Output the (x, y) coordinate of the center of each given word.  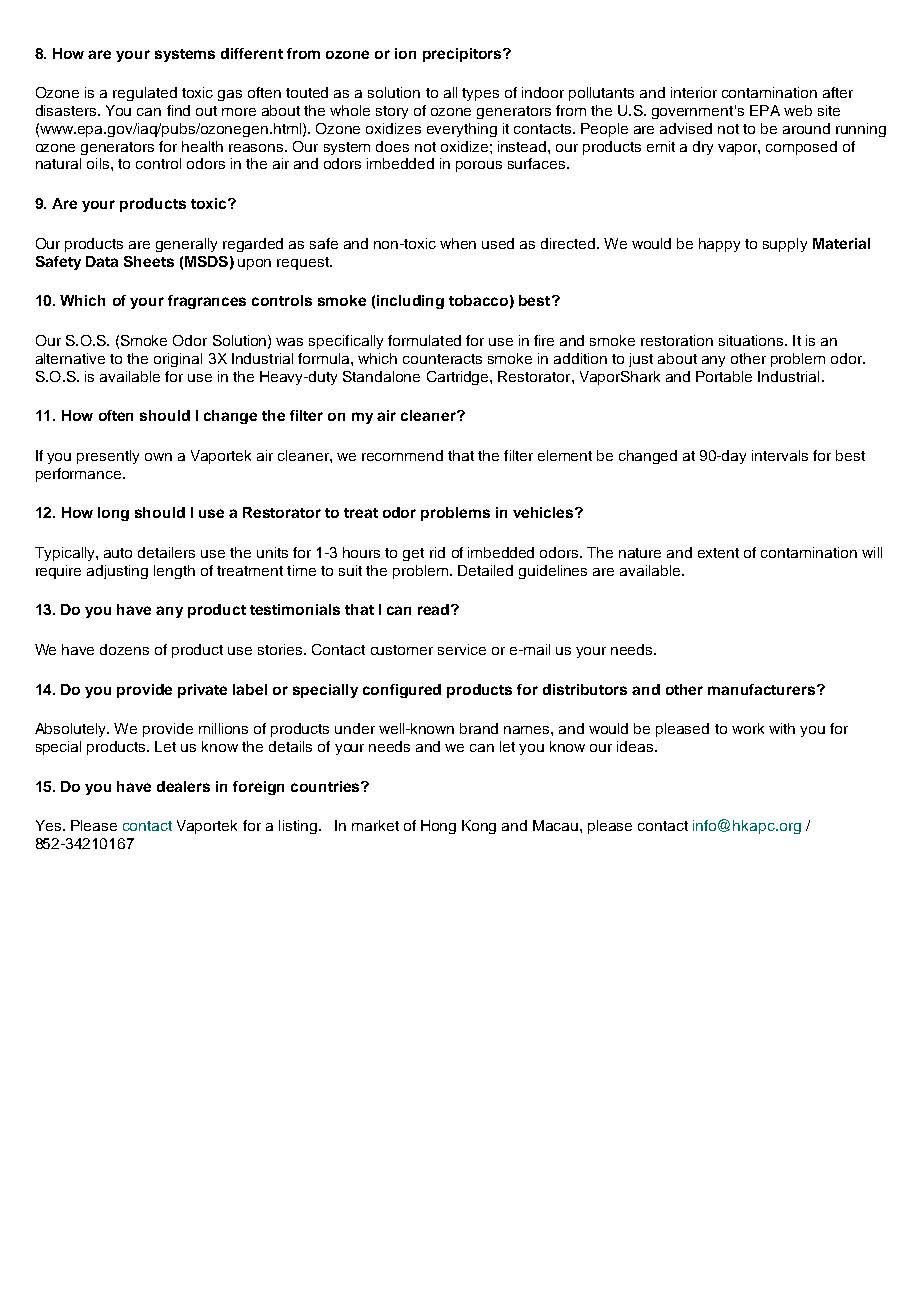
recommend (402, 455)
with (782, 728)
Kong (479, 827)
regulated (145, 94)
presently (108, 457)
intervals (780, 455)
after (838, 92)
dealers (183, 786)
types (480, 94)
